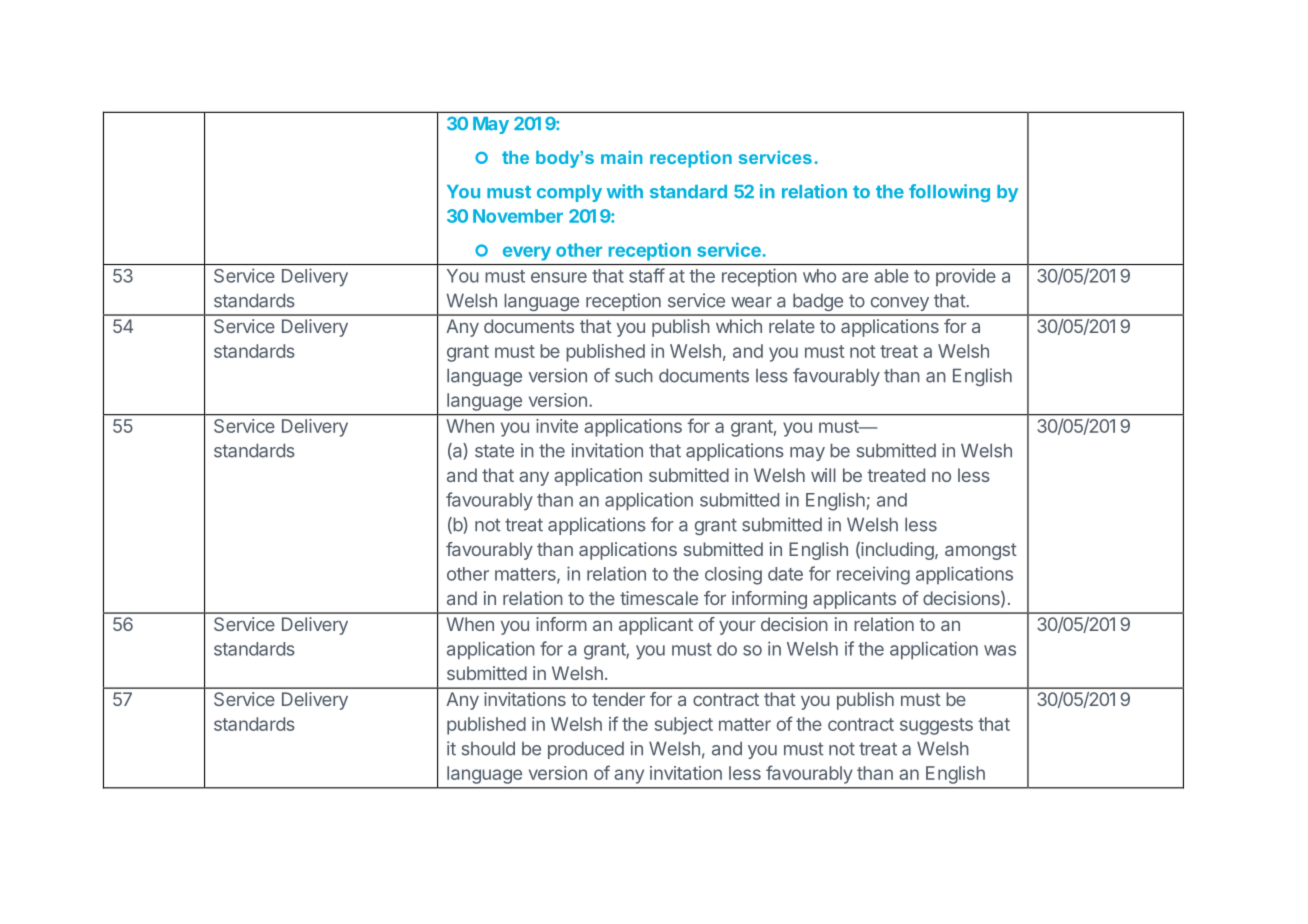 This screenshot has width=1308, height=924. Describe the element at coordinates (949, 193) in the screenshot. I see `following` at that location.
